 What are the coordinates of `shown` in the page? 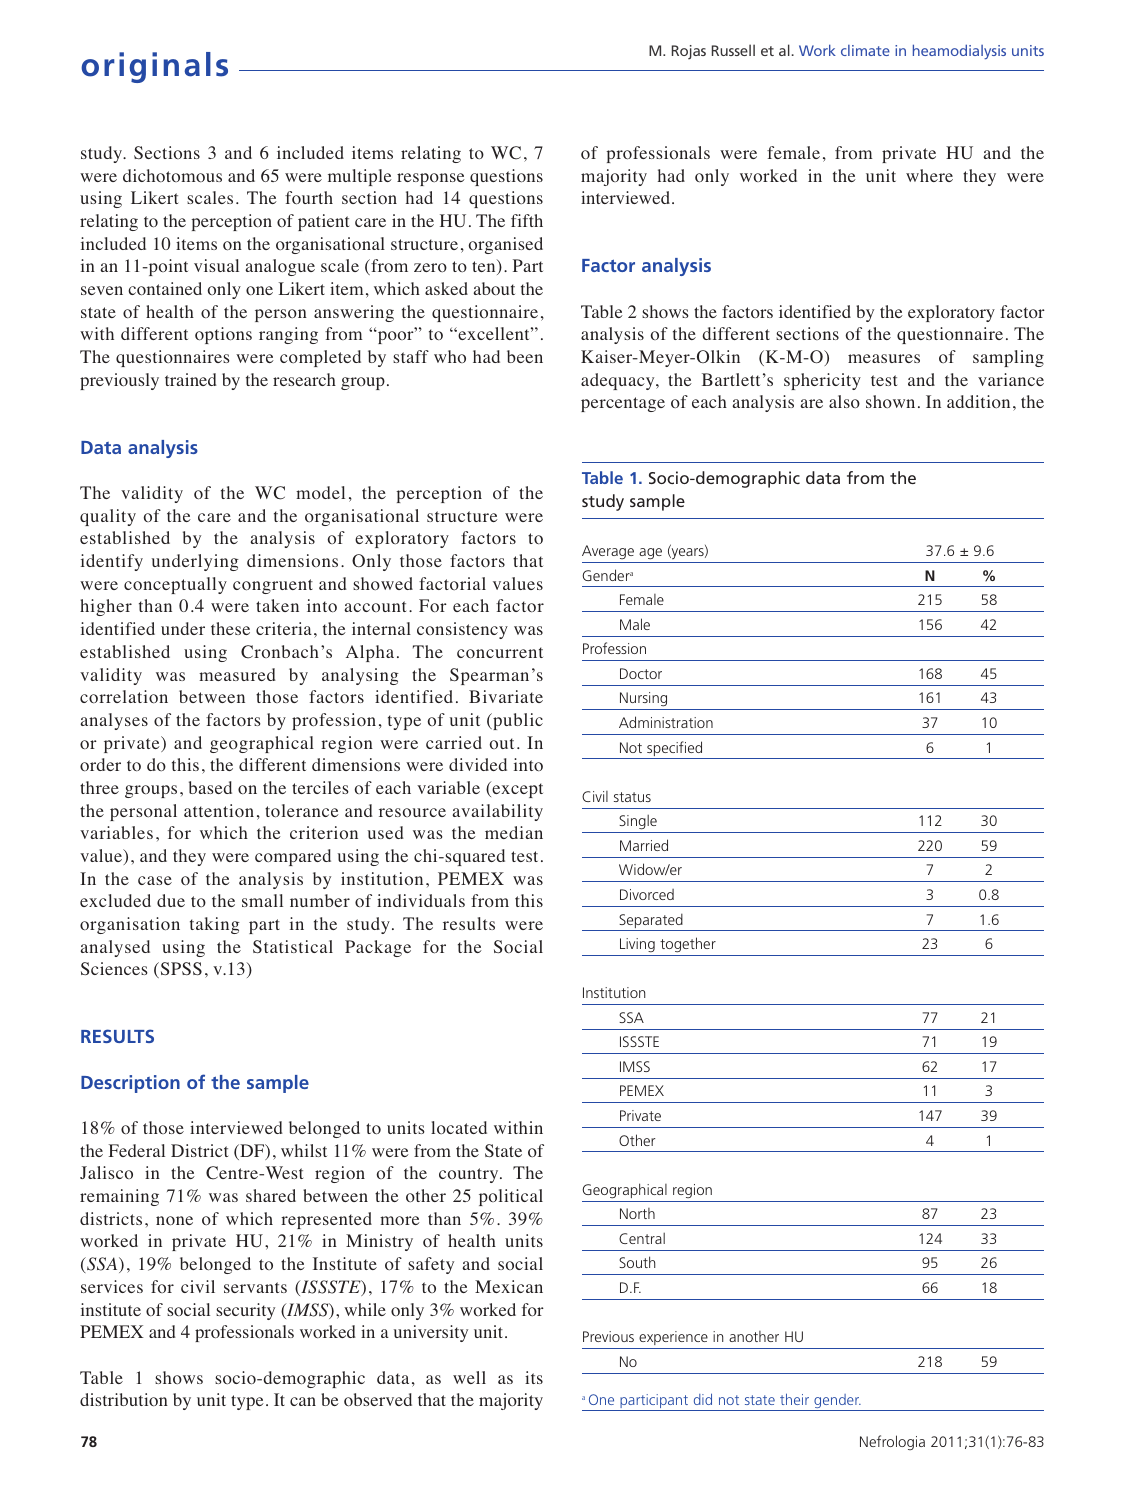 It's located at (890, 401).
